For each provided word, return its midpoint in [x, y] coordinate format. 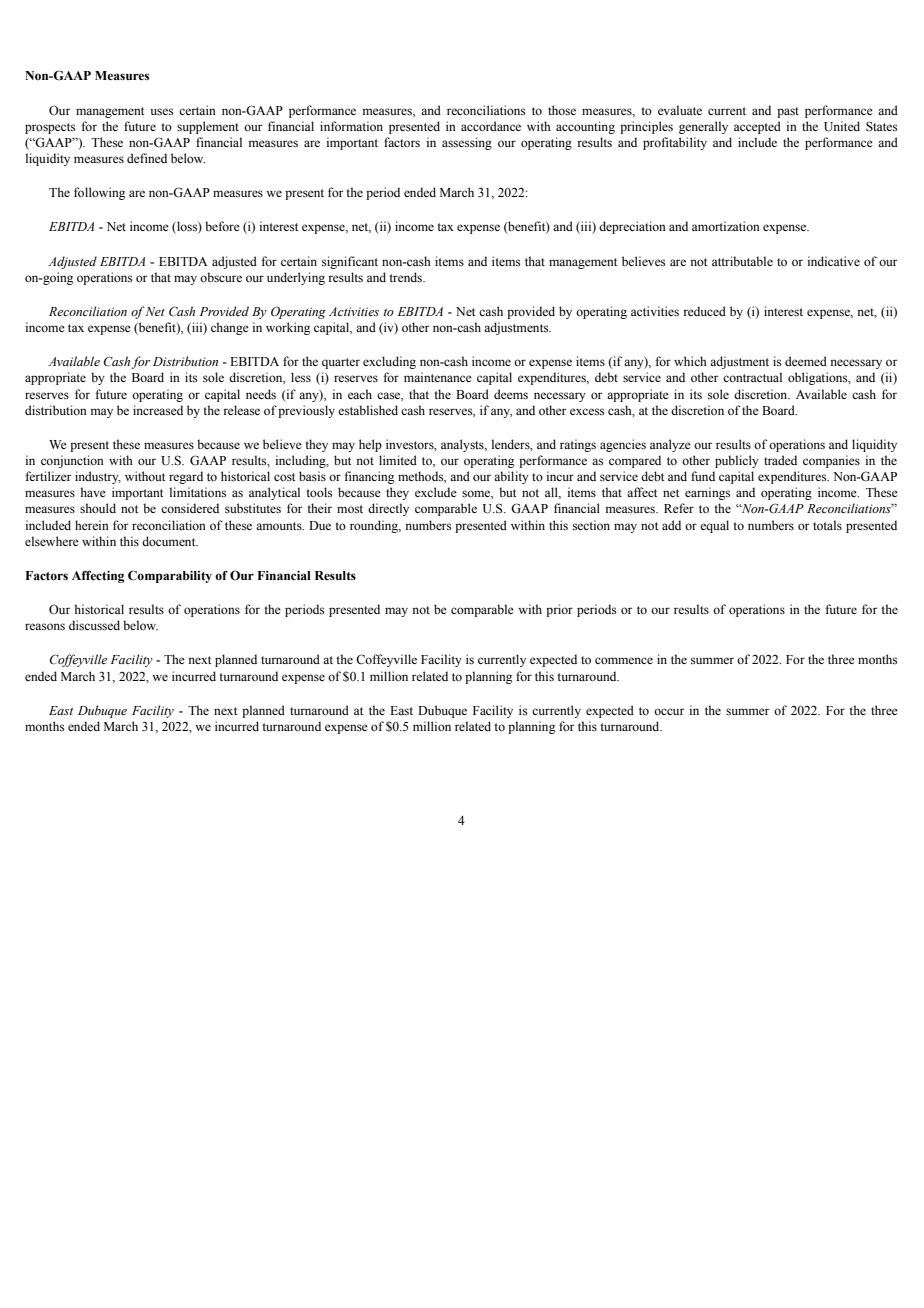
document [170, 541]
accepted [757, 127]
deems [511, 394]
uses [162, 111]
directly [388, 509]
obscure [221, 277]
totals [827, 525]
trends [406, 277]
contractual [752, 377]
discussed [94, 625]
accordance [491, 126]
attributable [742, 261]
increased [158, 410]
